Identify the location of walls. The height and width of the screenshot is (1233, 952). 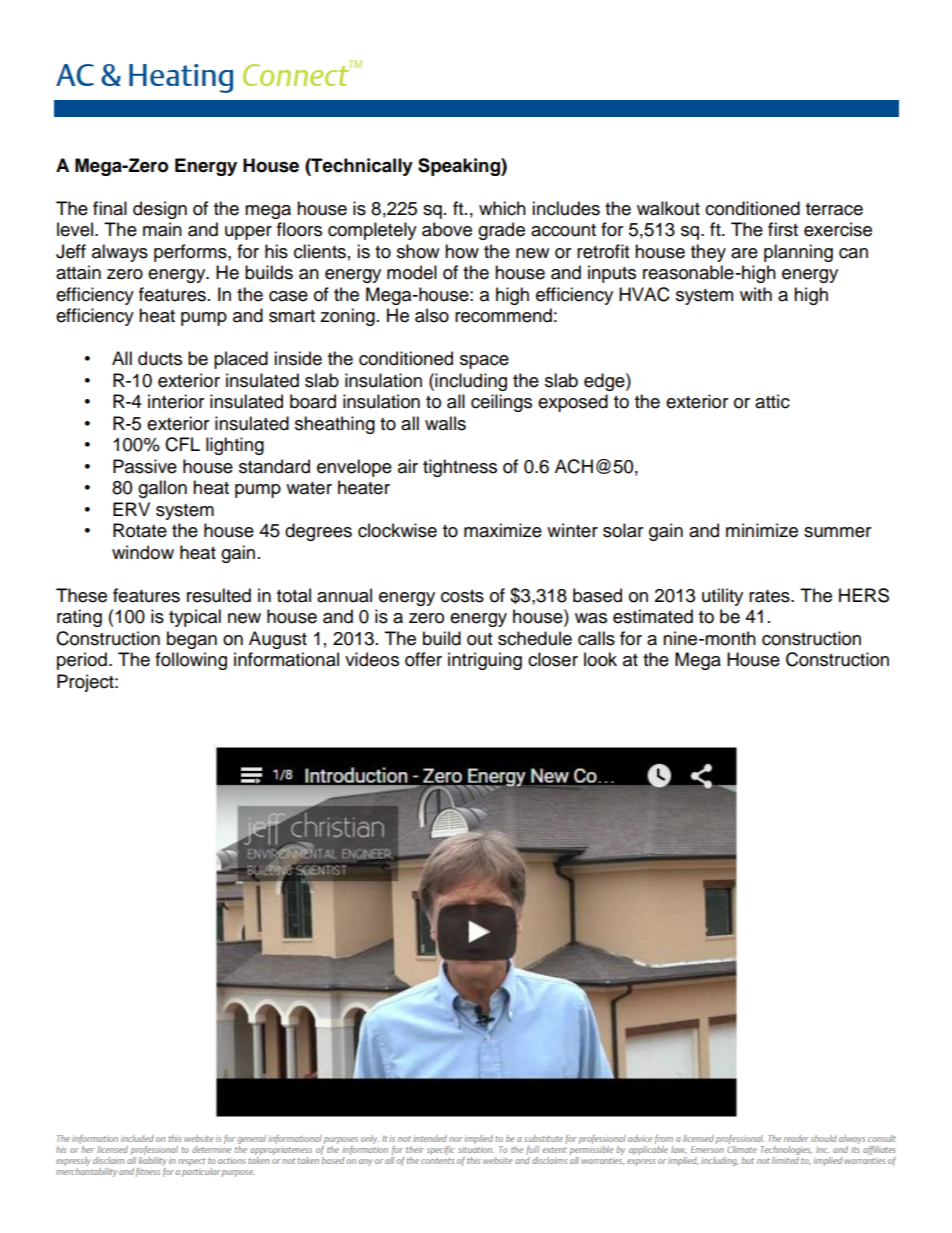
(445, 423).
